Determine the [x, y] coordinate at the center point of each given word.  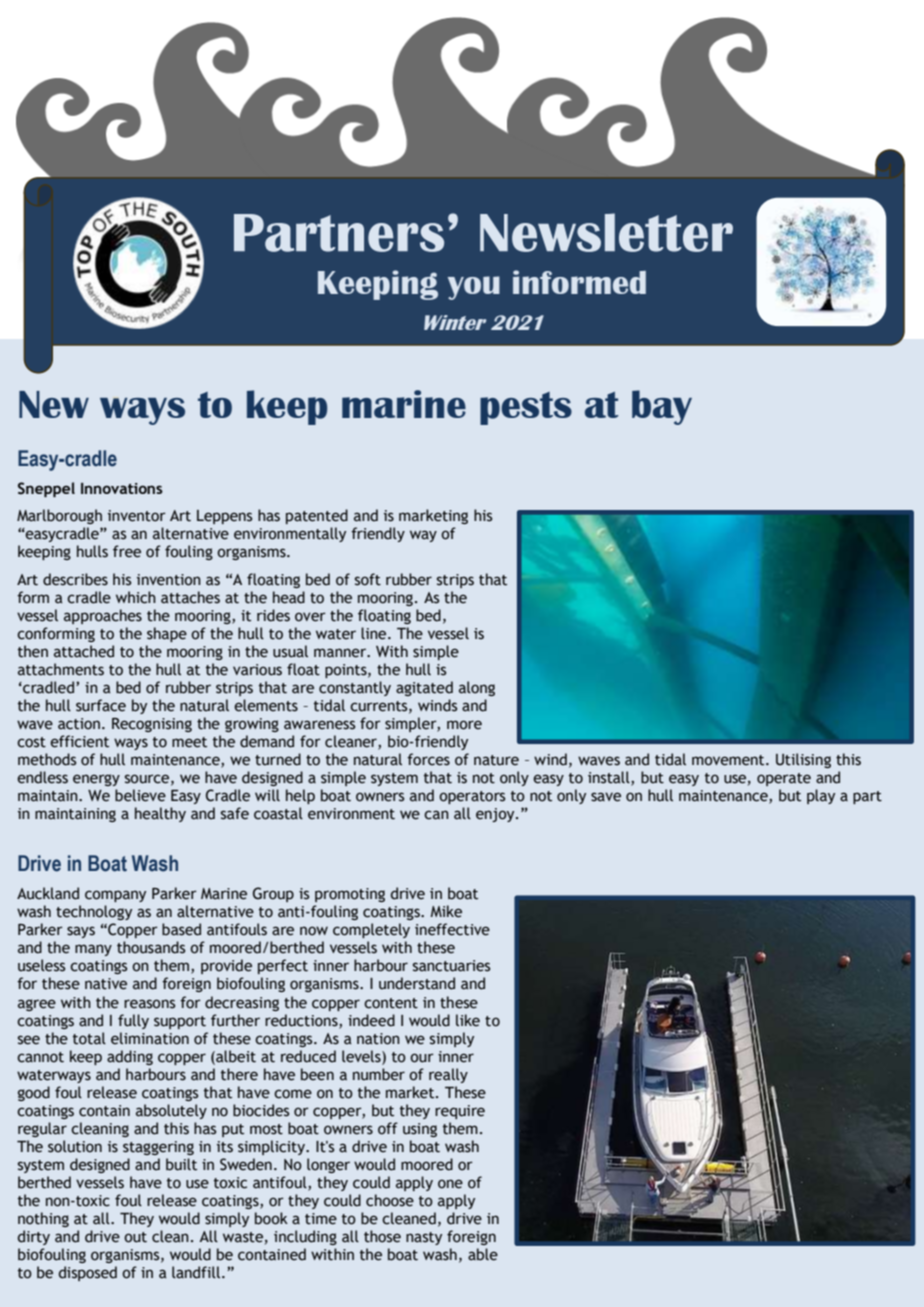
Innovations [122, 488]
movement [729, 760]
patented [317, 516]
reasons [149, 1004]
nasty [424, 1238]
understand [417, 983]
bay [662, 407]
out [135, 1237]
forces [428, 759]
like [468, 1020]
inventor [137, 516]
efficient [79, 741]
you [474, 288]
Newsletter [606, 232]
